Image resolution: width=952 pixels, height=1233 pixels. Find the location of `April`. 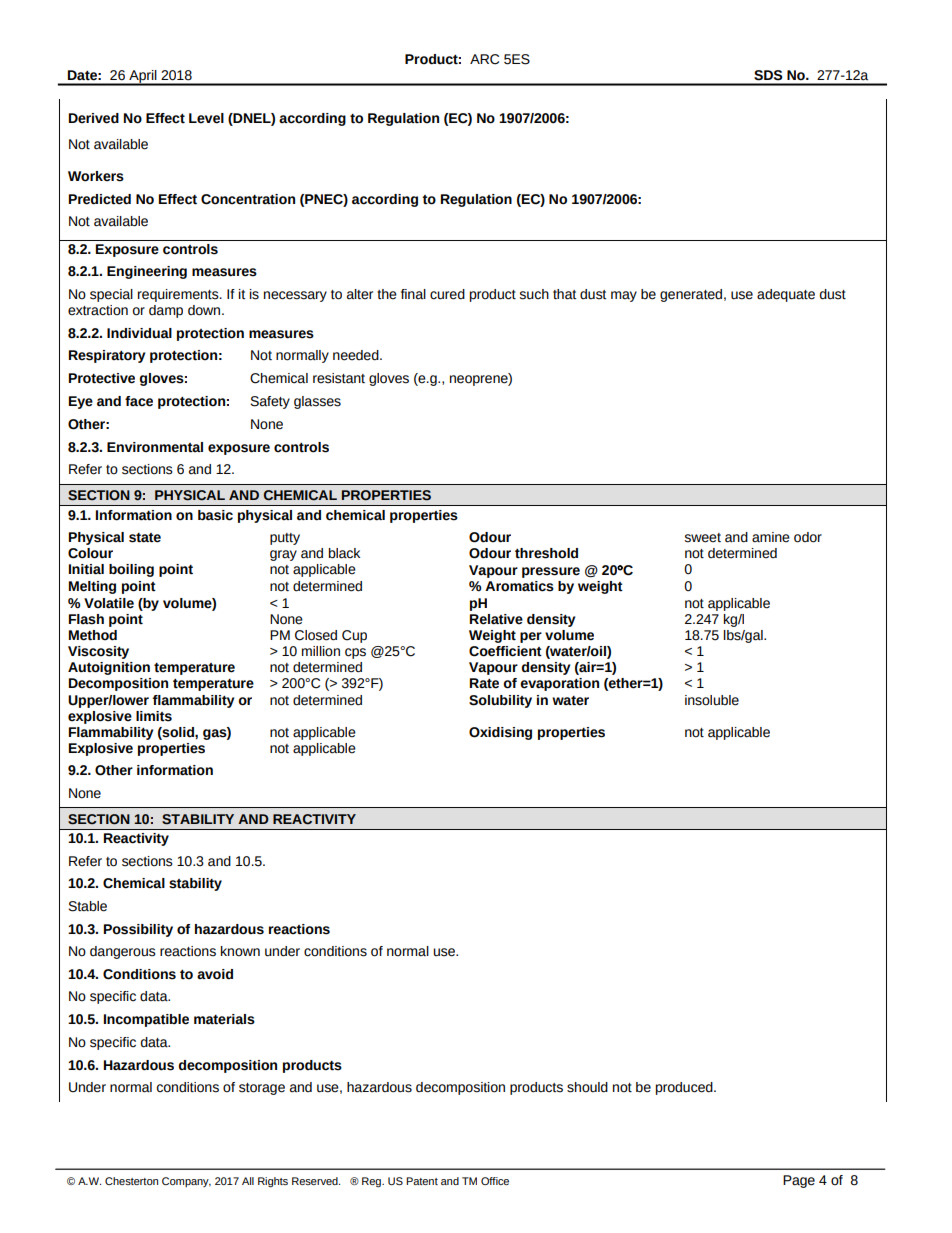

April is located at coordinates (143, 77).
